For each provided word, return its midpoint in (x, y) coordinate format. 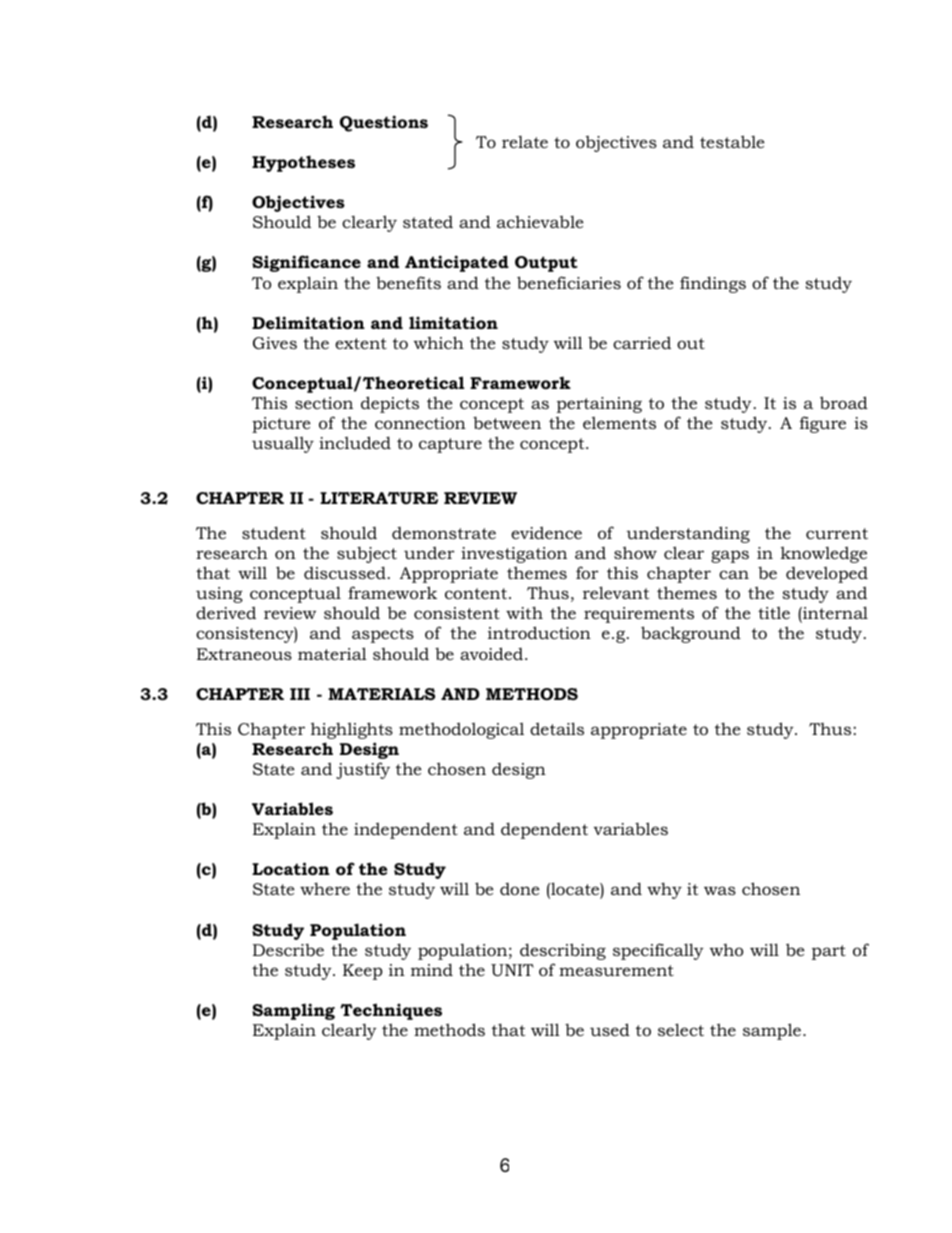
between (507, 422)
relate (525, 142)
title (774, 612)
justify (363, 770)
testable (732, 141)
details (557, 728)
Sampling (293, 1011)
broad (844, 402)
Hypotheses (303, 163)
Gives (275, 343)
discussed (345, 572)
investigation (514, 555)
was (720, 890)
